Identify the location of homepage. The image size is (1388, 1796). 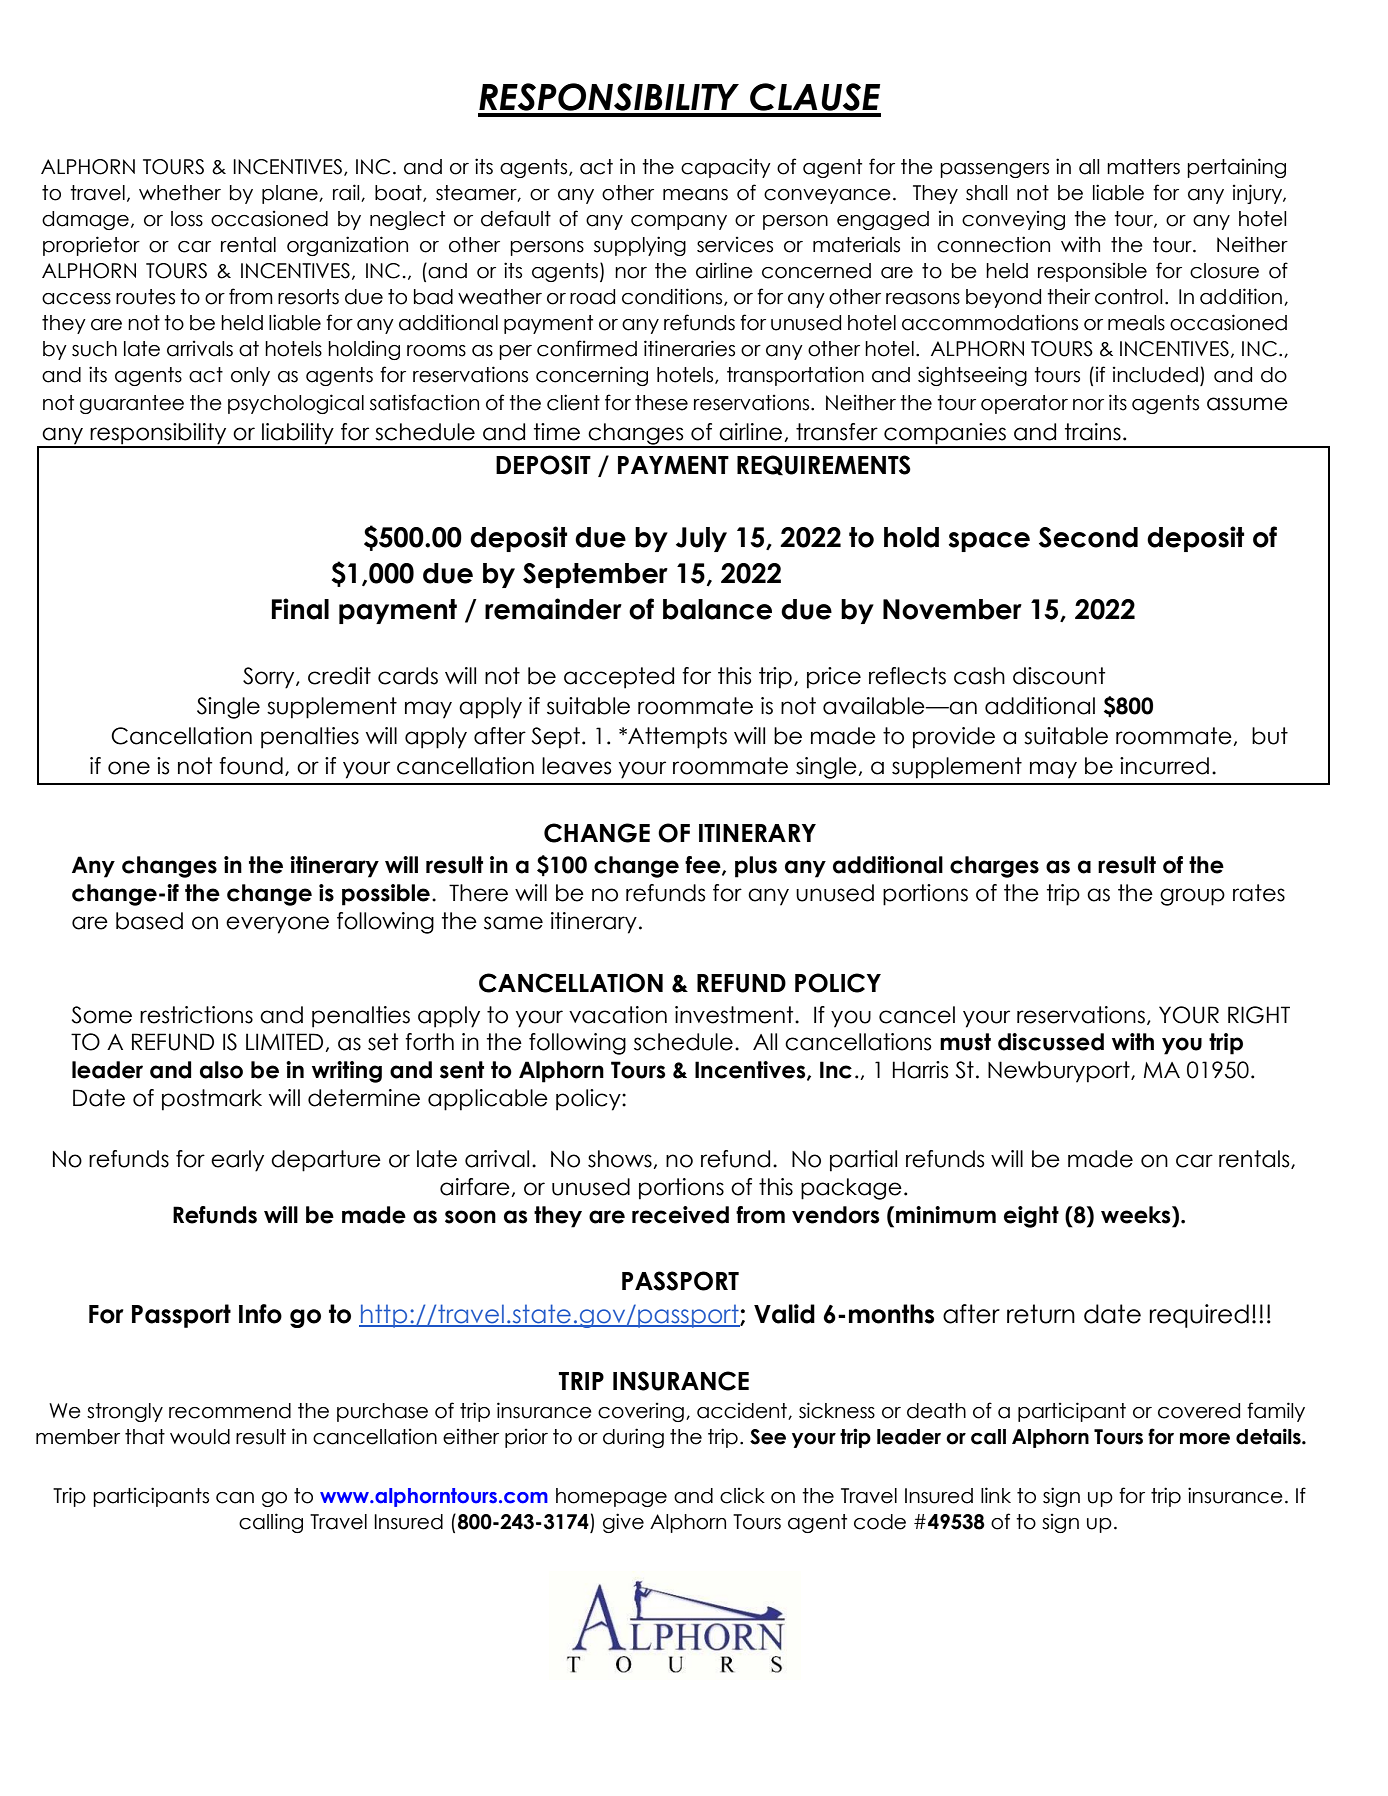
(611, 1497).
